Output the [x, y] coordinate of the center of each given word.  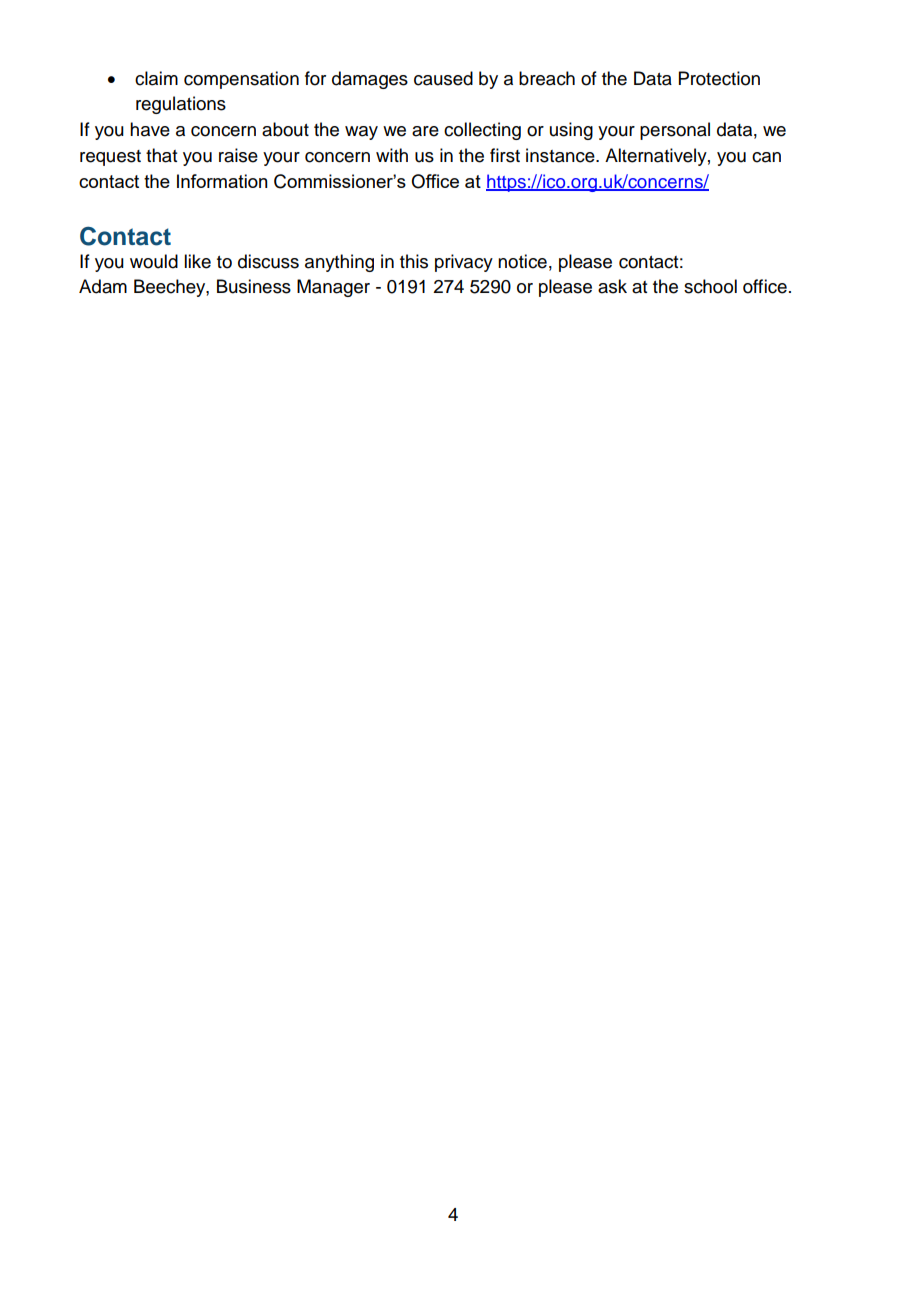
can [766, 157]
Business [254, 286]
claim [156, 78]
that [161, 155]
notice [522, 261]
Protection [719, 78]
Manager [333, 288]
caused [443, 78]
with [392, 155]
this [414, 261]
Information [222, 181]
